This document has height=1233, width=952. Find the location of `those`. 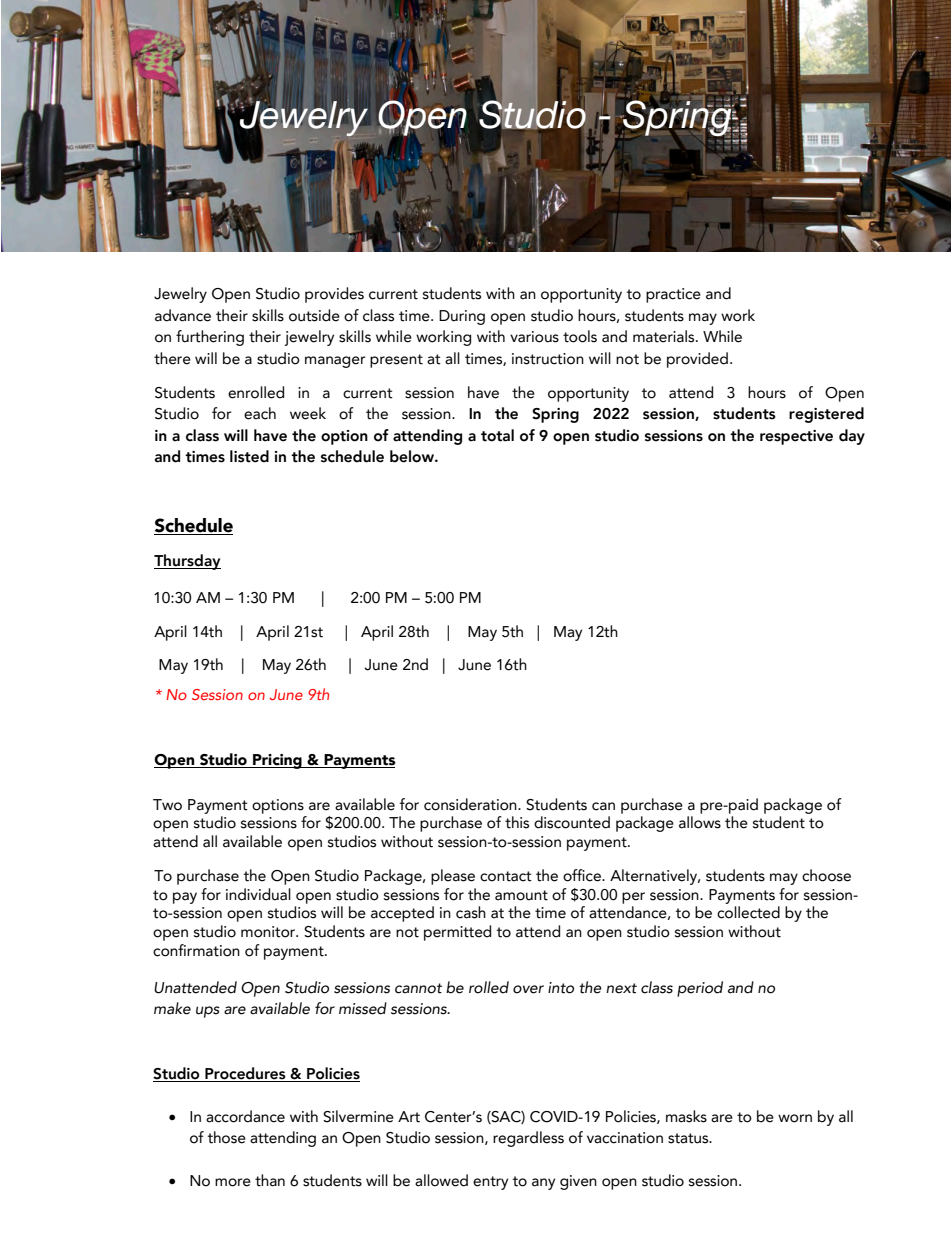

those is located at coordinates (227, 1137).
